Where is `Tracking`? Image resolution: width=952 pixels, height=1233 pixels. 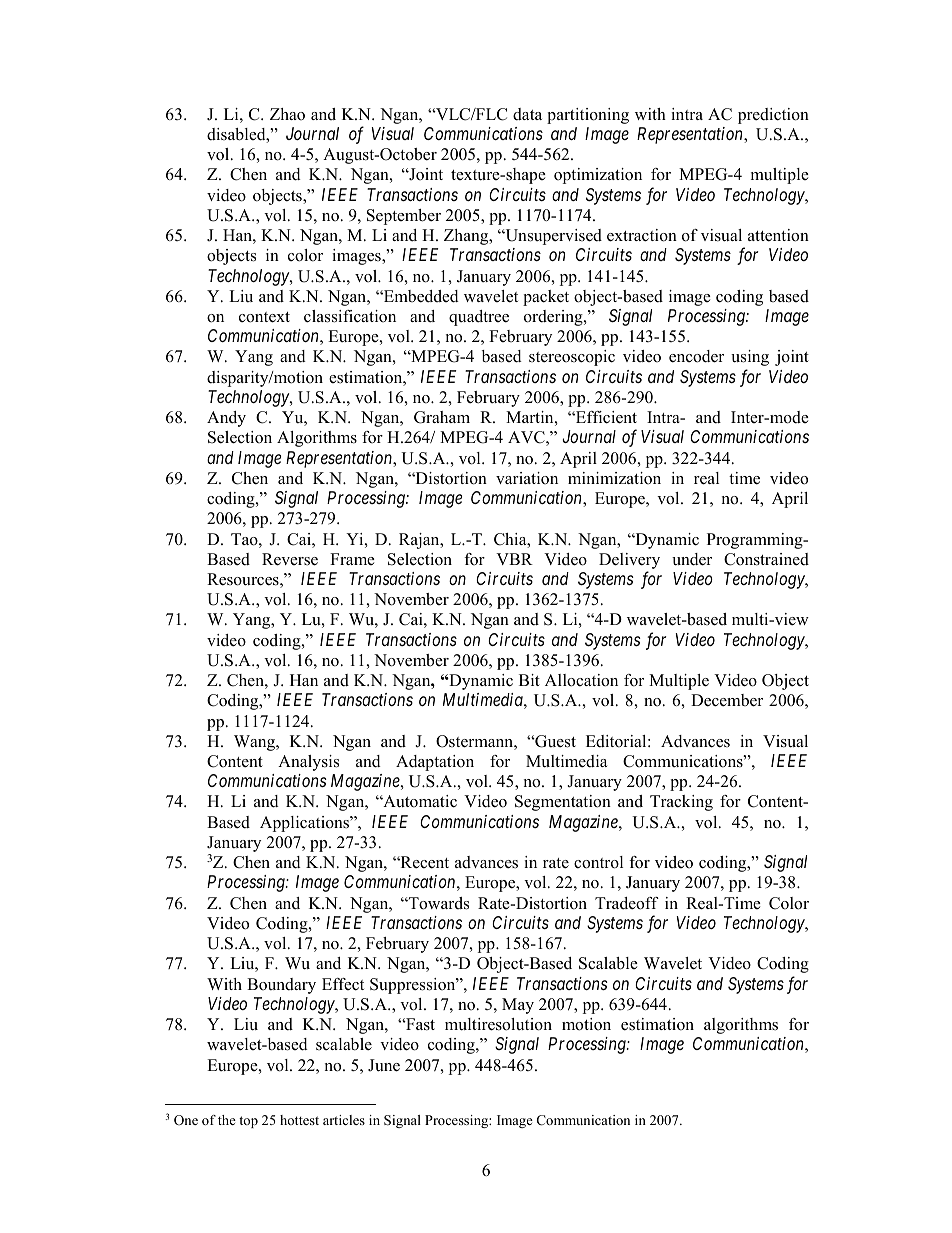
Tracking is located at coordinates (681, 803).
